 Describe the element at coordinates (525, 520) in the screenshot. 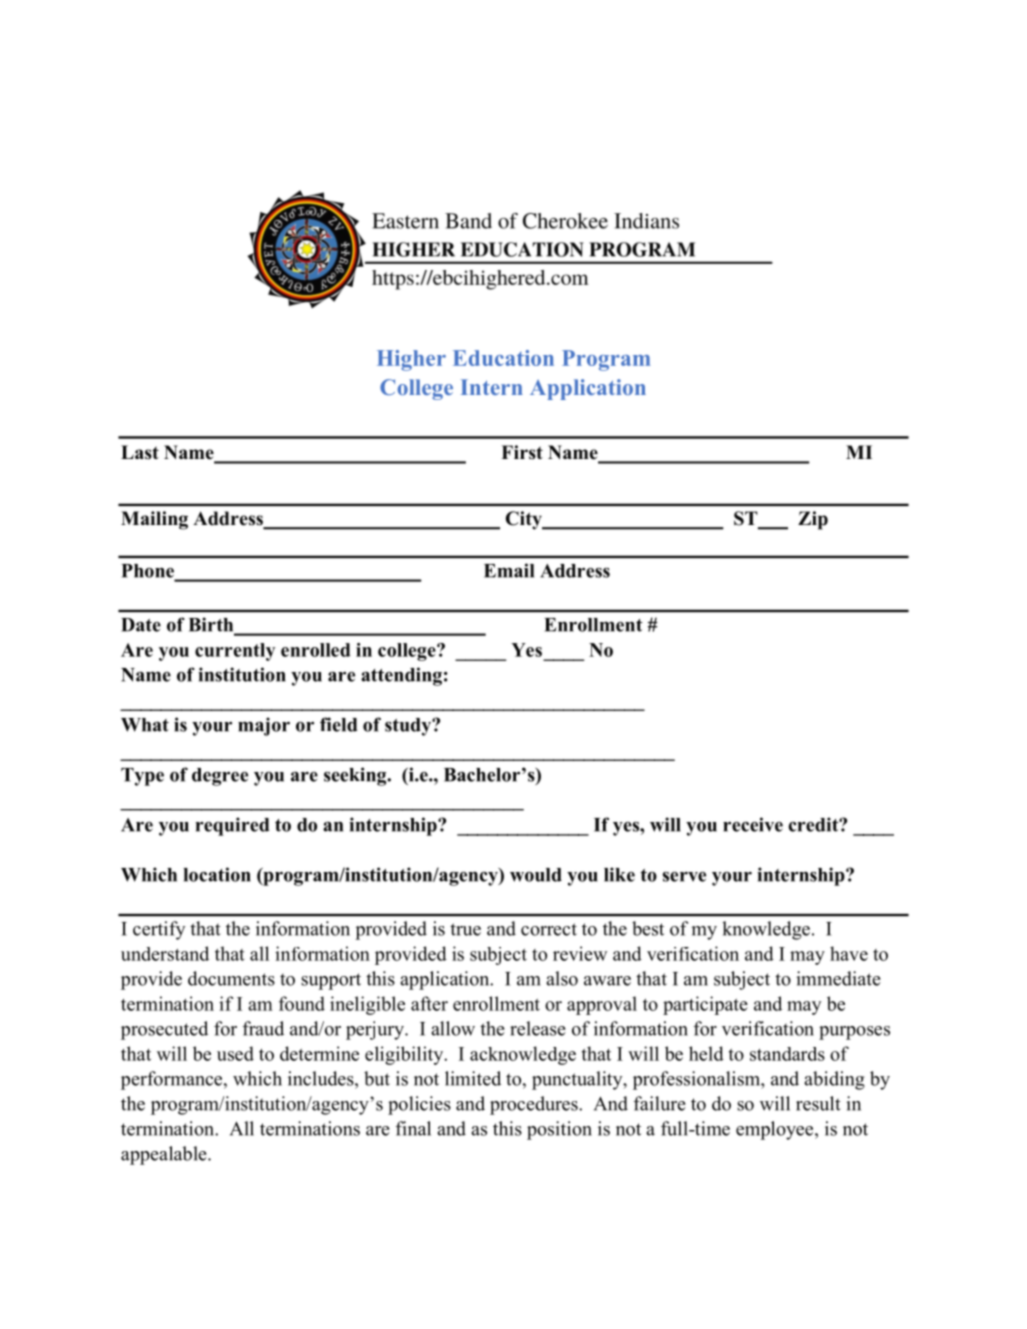

I see `City` at that location.
